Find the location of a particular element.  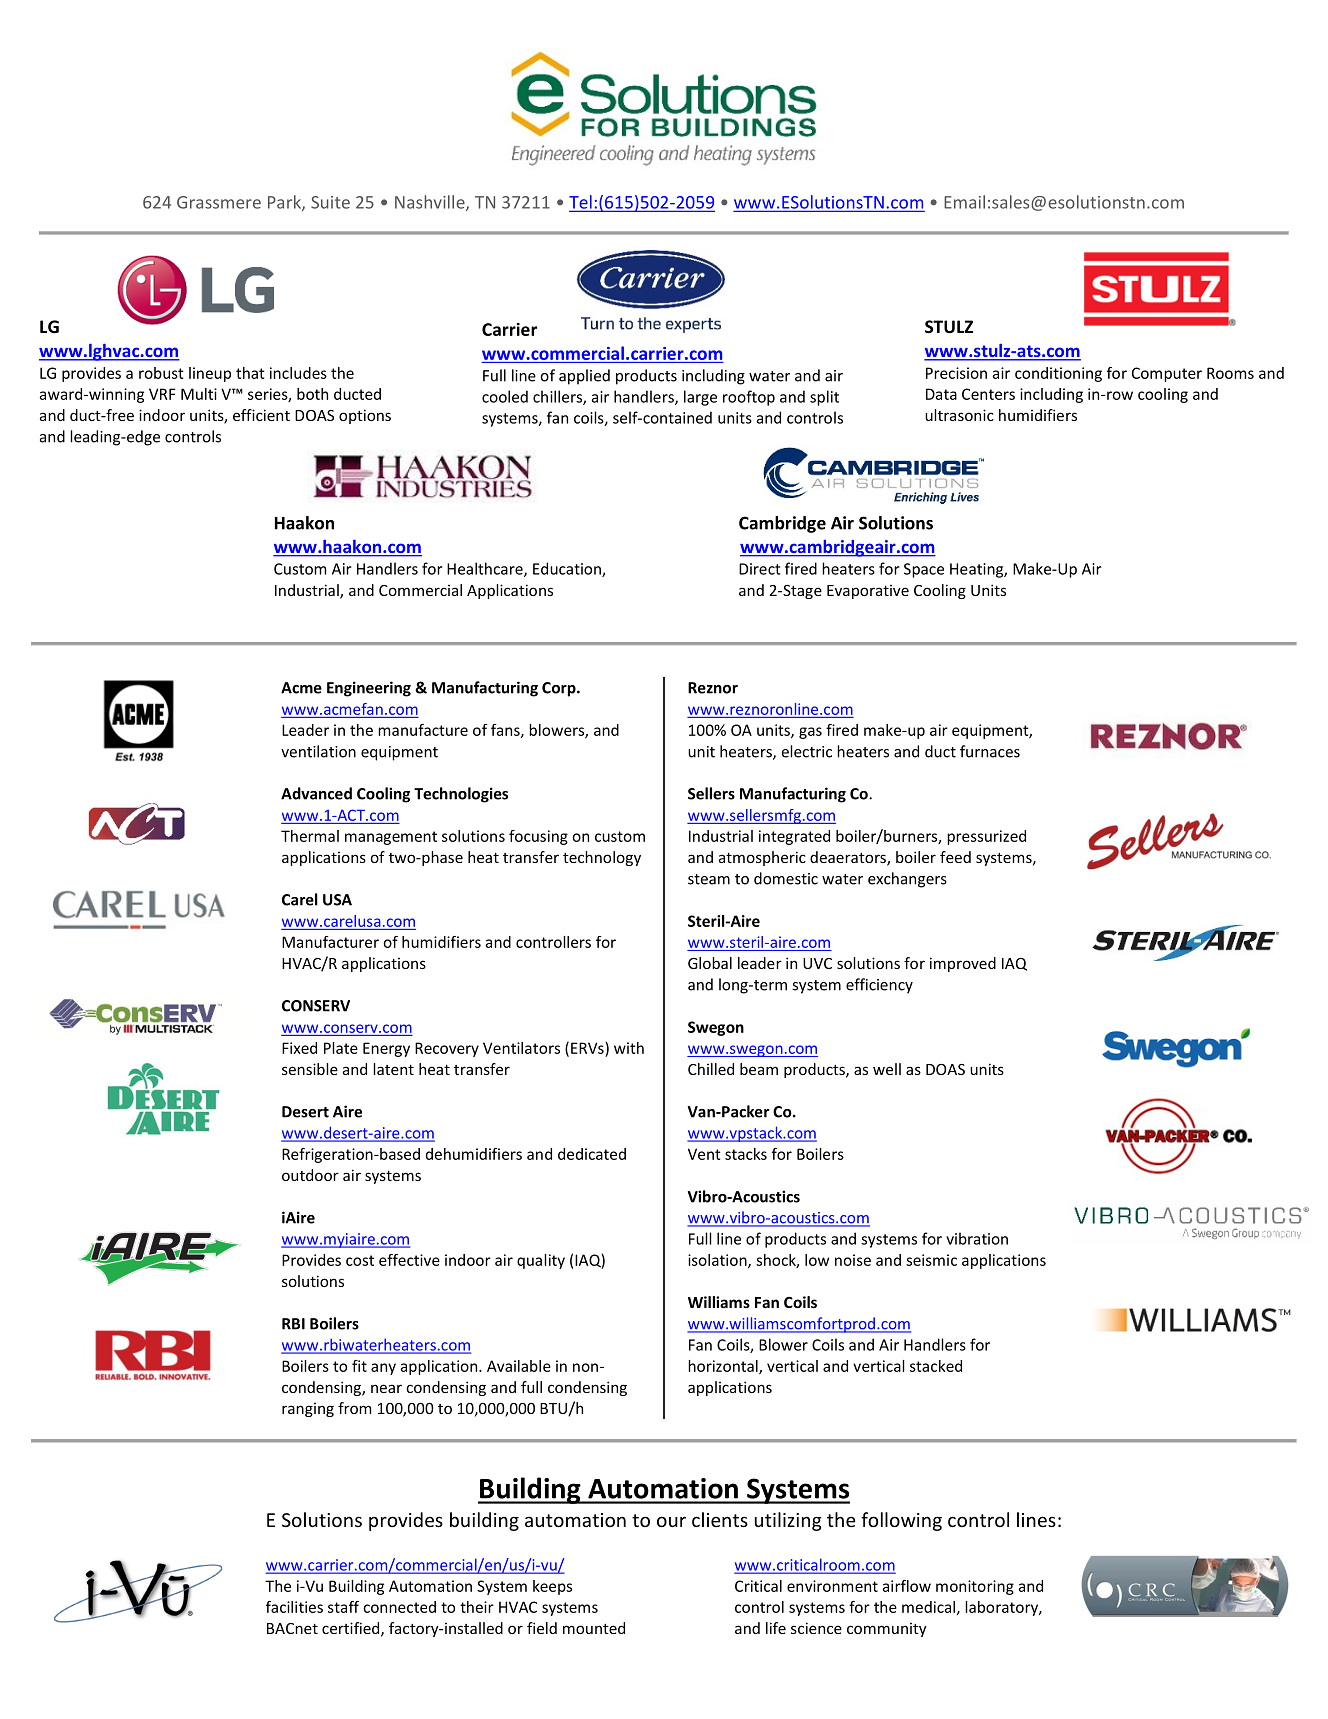

isolation is located at coordinates (718, 1261).
